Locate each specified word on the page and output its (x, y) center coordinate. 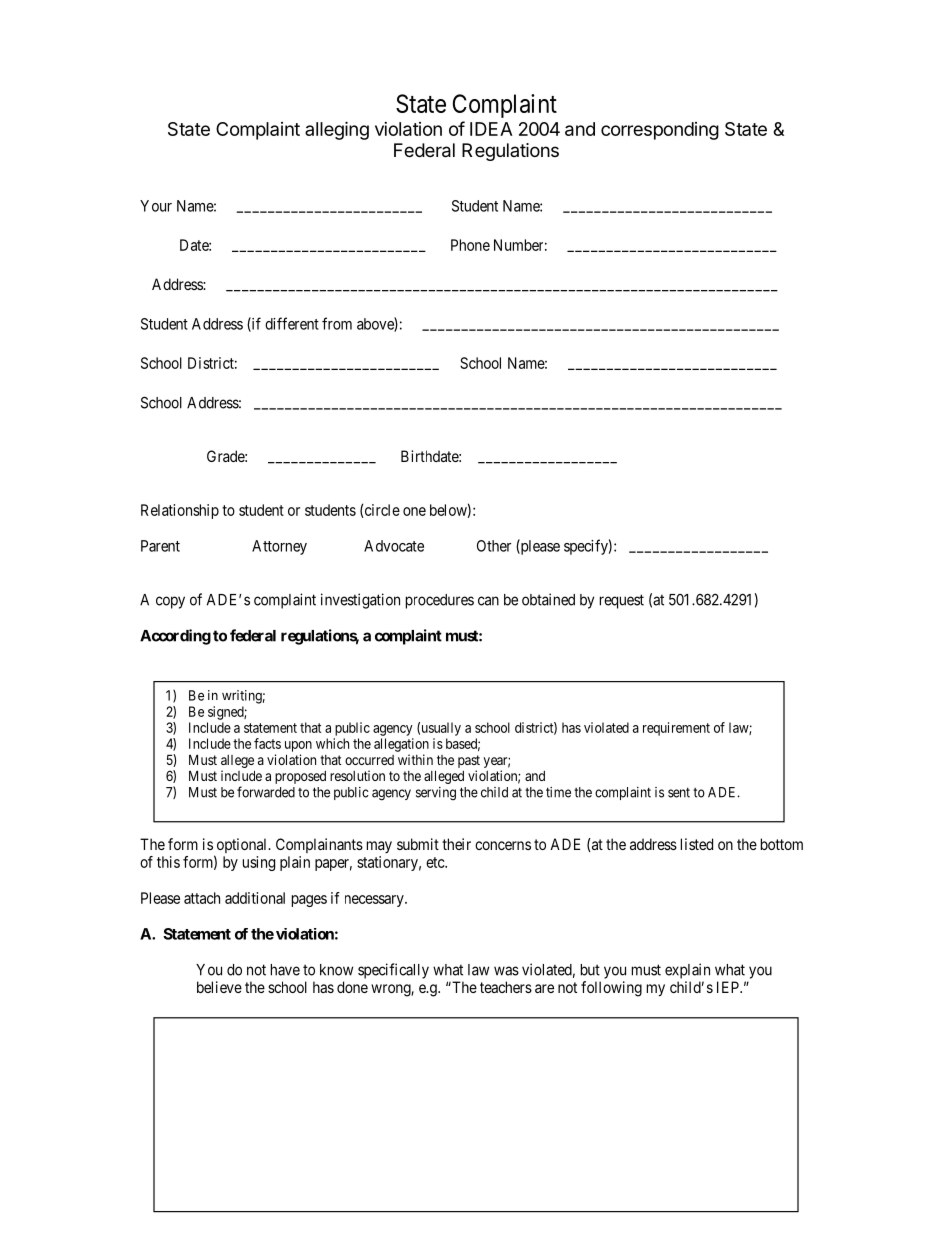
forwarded (266, 792)
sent (679, 793)
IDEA (491, 129)
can (488, 601)
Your (156, 206)
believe (219, 987)
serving (436, 794)
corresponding (660, 131)
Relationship (180, 511)
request (622, 601)
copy (170, 602)
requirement (676, 729)
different (292, 323)
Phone (470, 245)
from (337, 323)
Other (494, 546)
